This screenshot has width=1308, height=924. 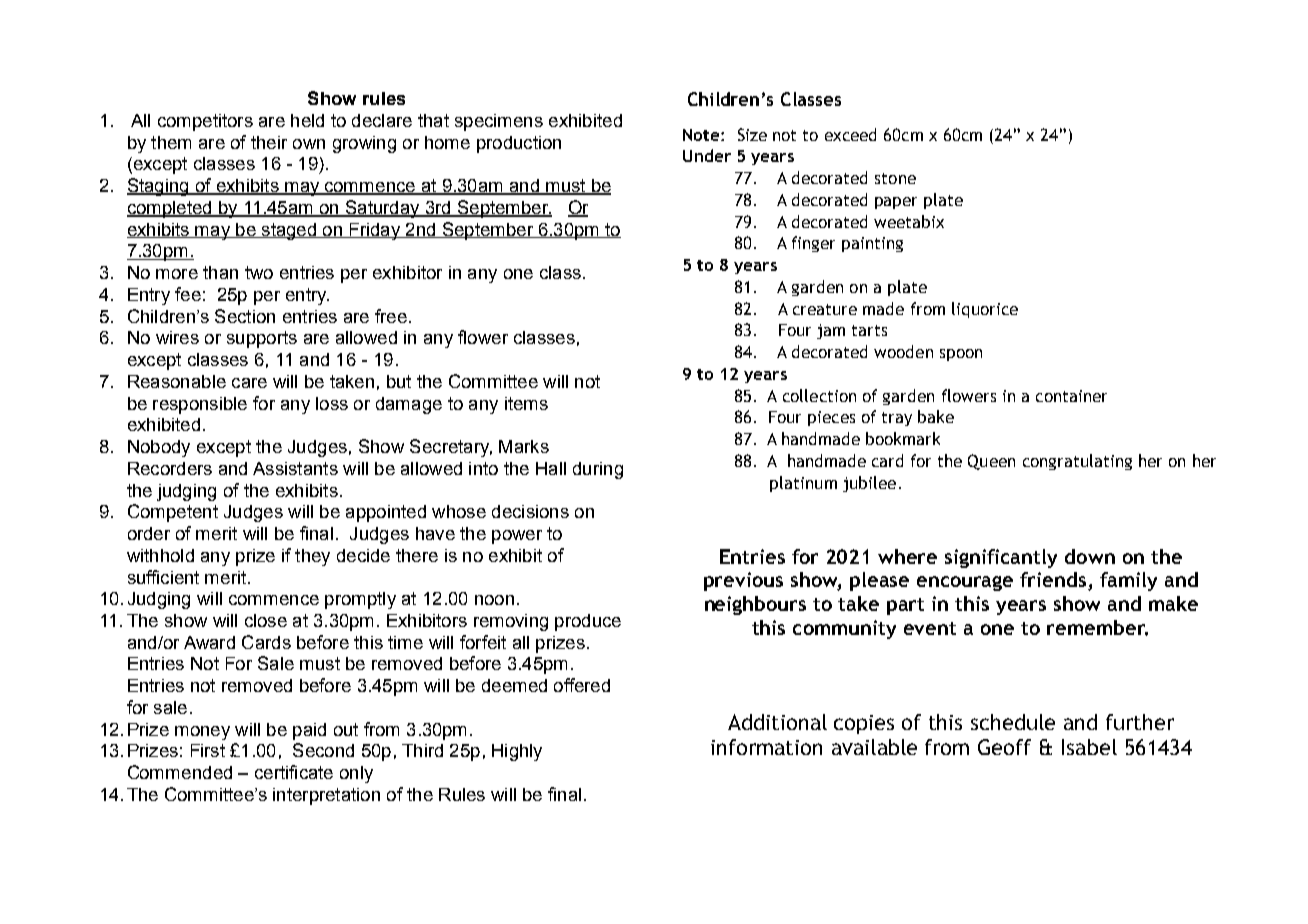 I want to click on congratulating, so click(x=1077, y=462).
